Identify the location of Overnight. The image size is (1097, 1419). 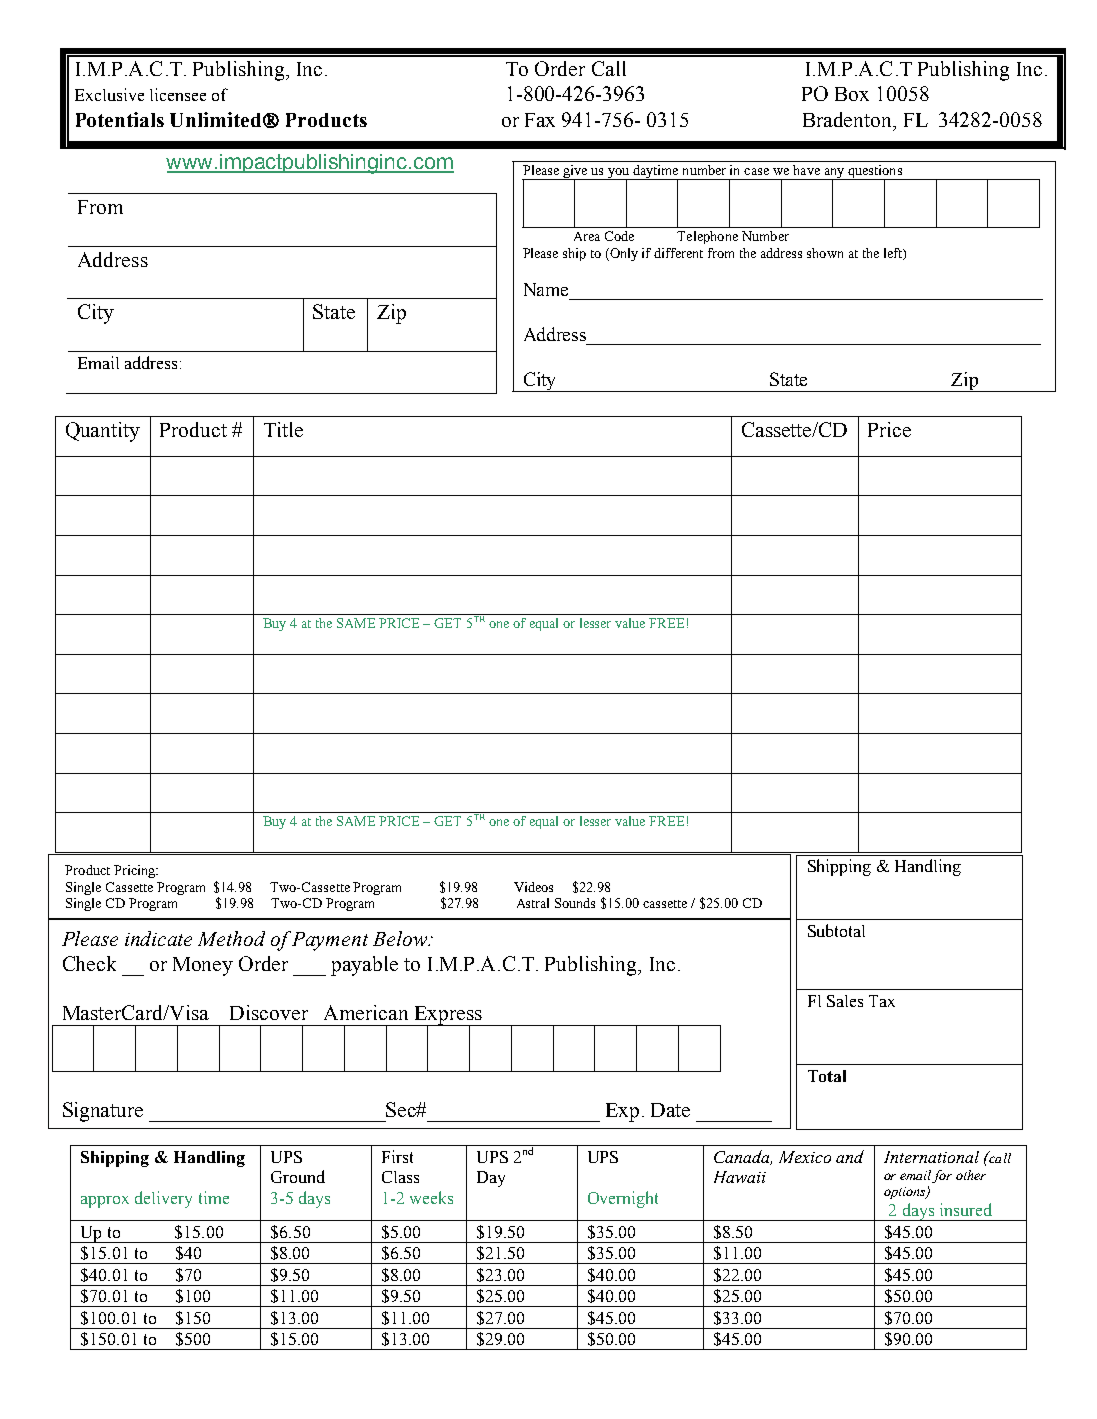
(623, 1199).
